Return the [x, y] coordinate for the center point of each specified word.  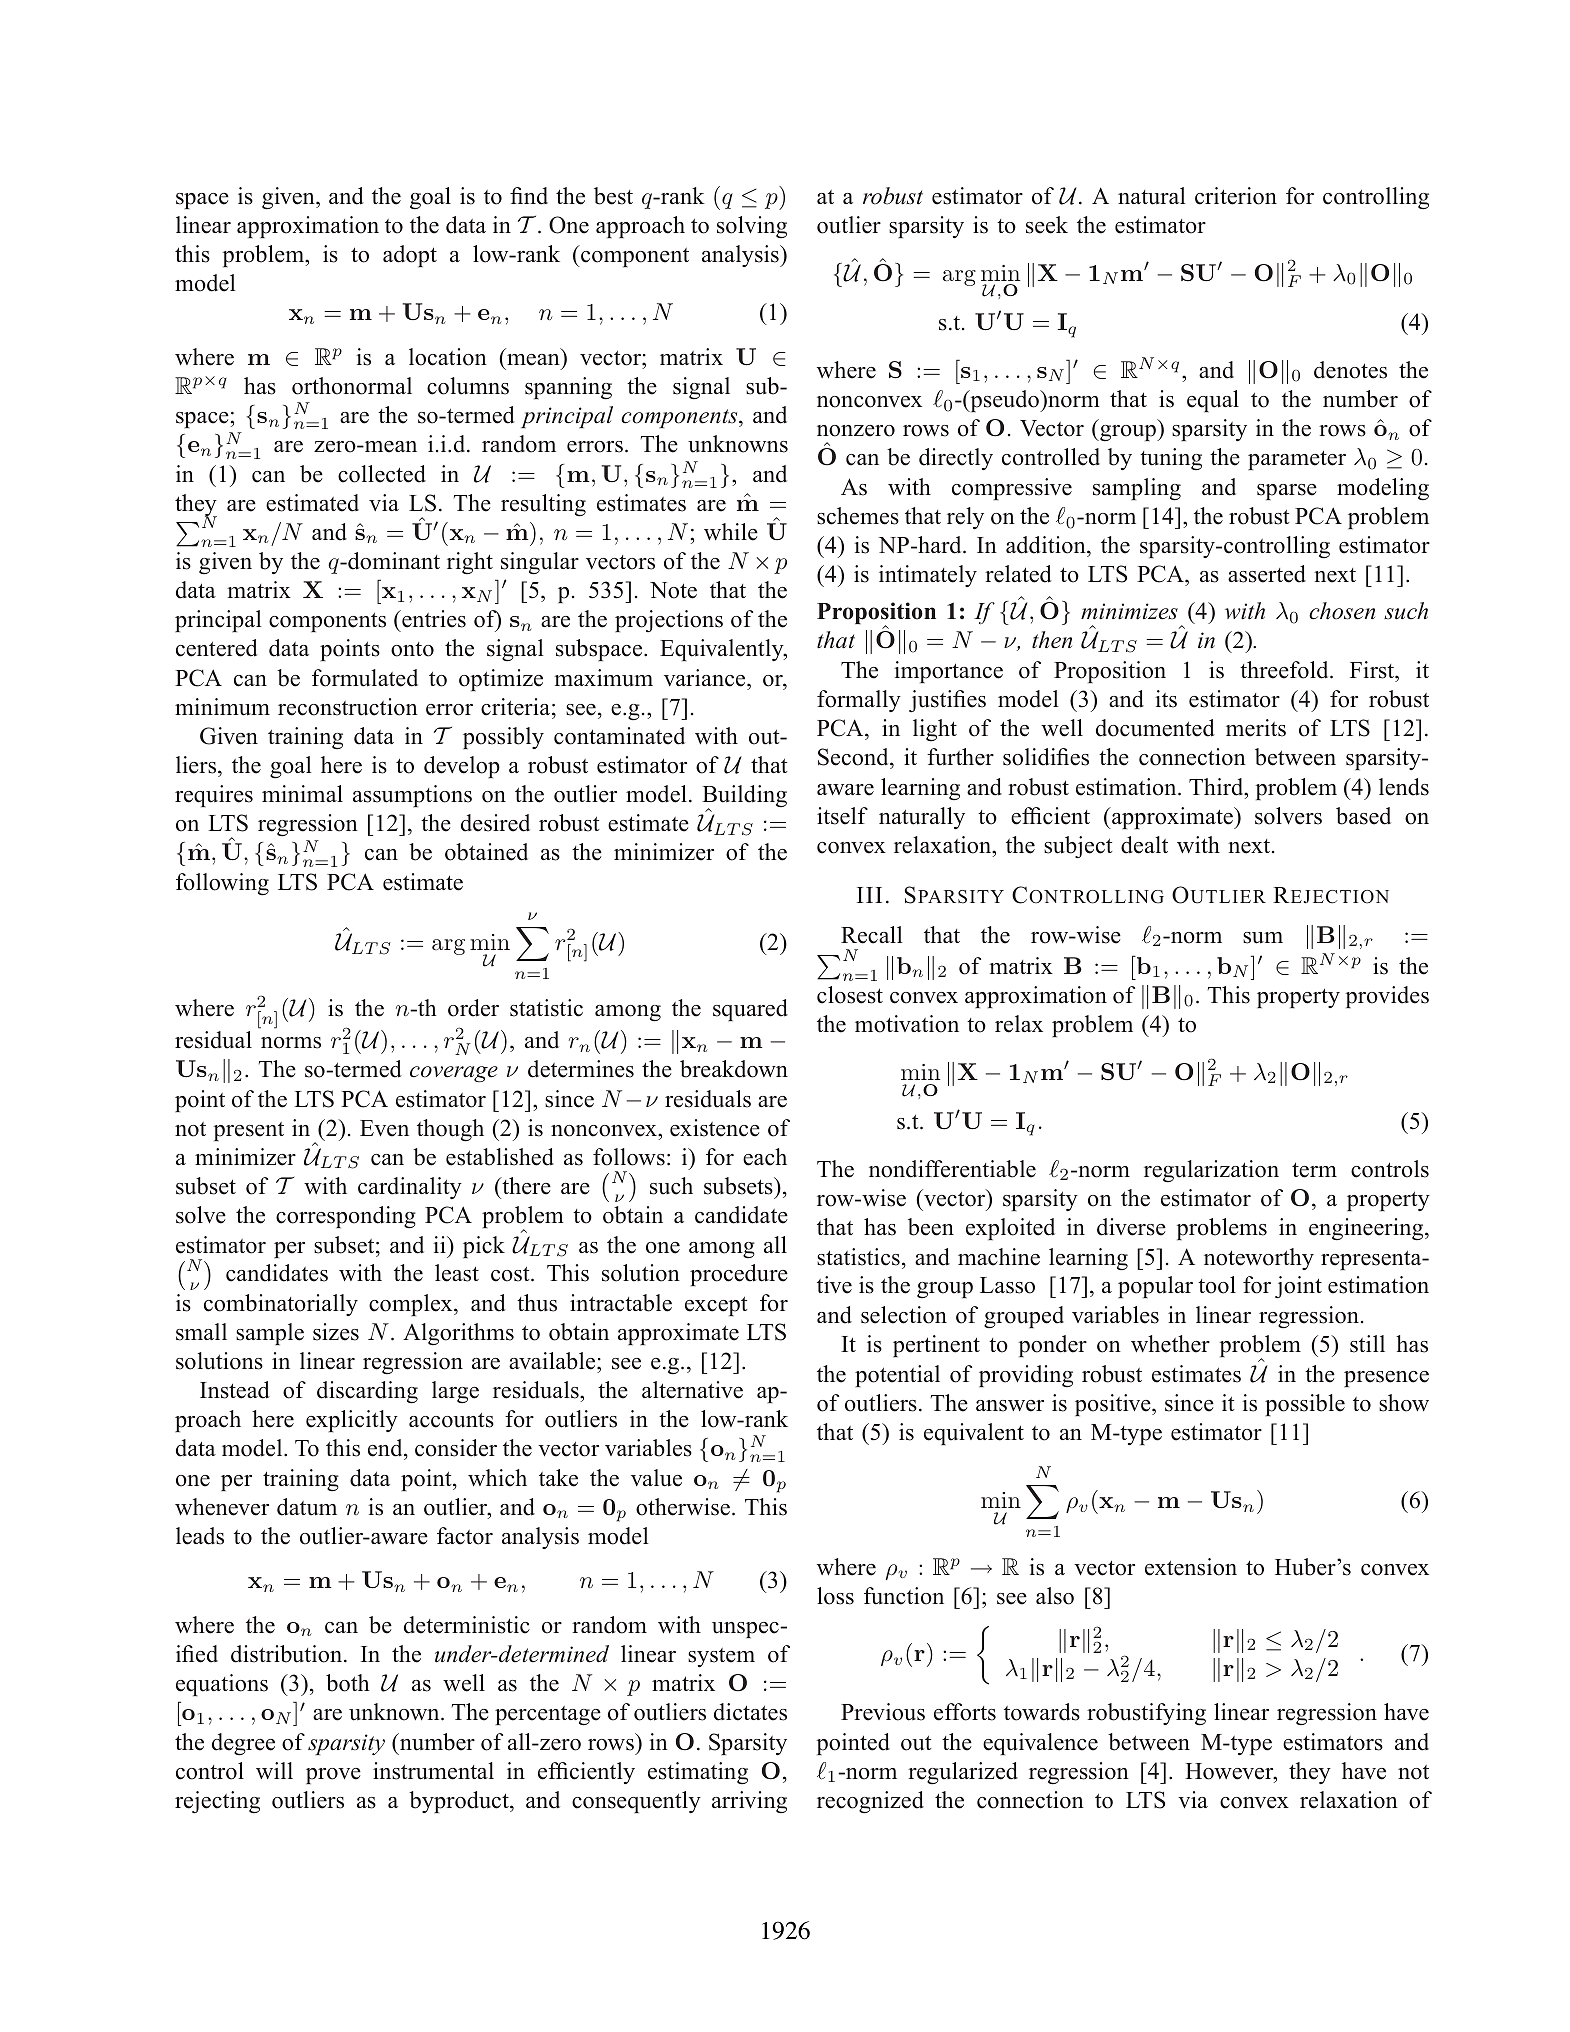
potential [897, 1376]
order [473, 1008]
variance [706, 678]
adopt [410, 256]
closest [850, 995]
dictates [750, 1712]
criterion [1236, 196]
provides [1387, 997]
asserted [1267, 574]
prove [333, 1776]
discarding [367, 1392]
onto [412, 649]
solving [752, 227]
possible [1305, 1405]
